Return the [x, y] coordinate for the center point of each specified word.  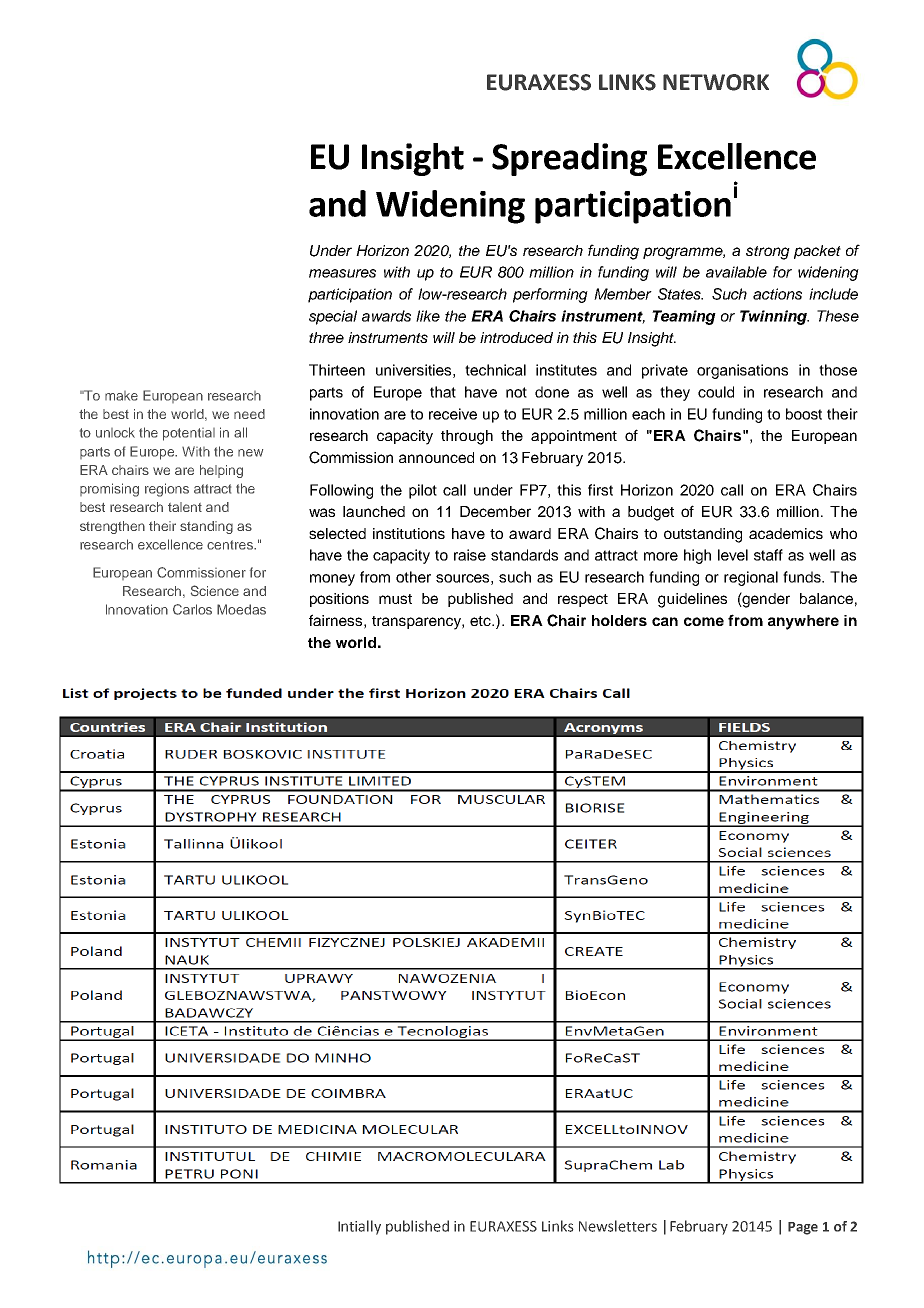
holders [619, 620]
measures [342, 273]
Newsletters [618, 1226]
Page [803, 1228]
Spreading [569, 159]
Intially [359, 1227]
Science [215, 590]
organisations [742, 371]
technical [495, 370]
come [704, 621]
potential [189, 434]
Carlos [192, 609]
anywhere [803, 622]
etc [481, 621]
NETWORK [716, 82]
